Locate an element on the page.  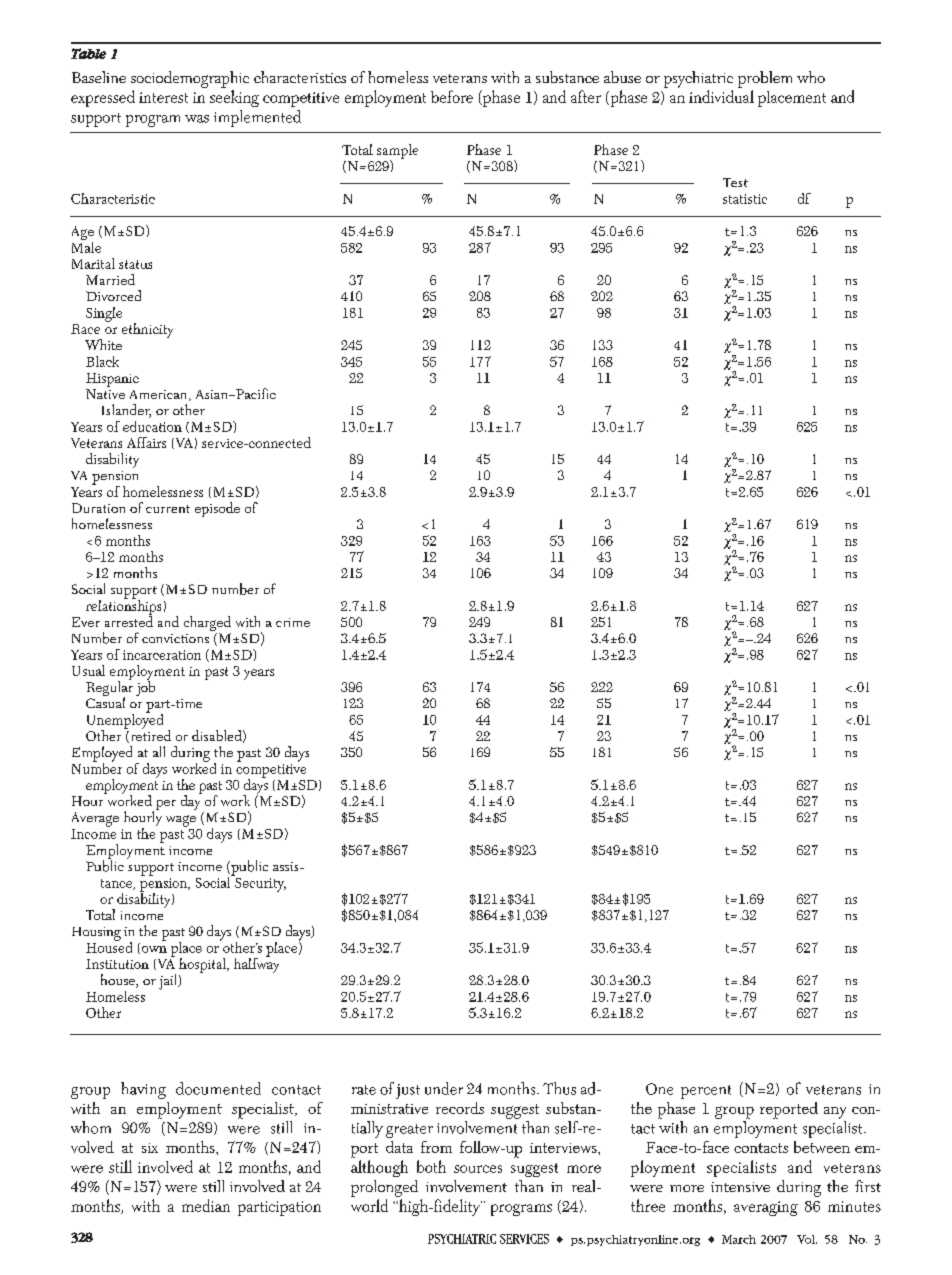
median is located at coordinates (206, 1205).
